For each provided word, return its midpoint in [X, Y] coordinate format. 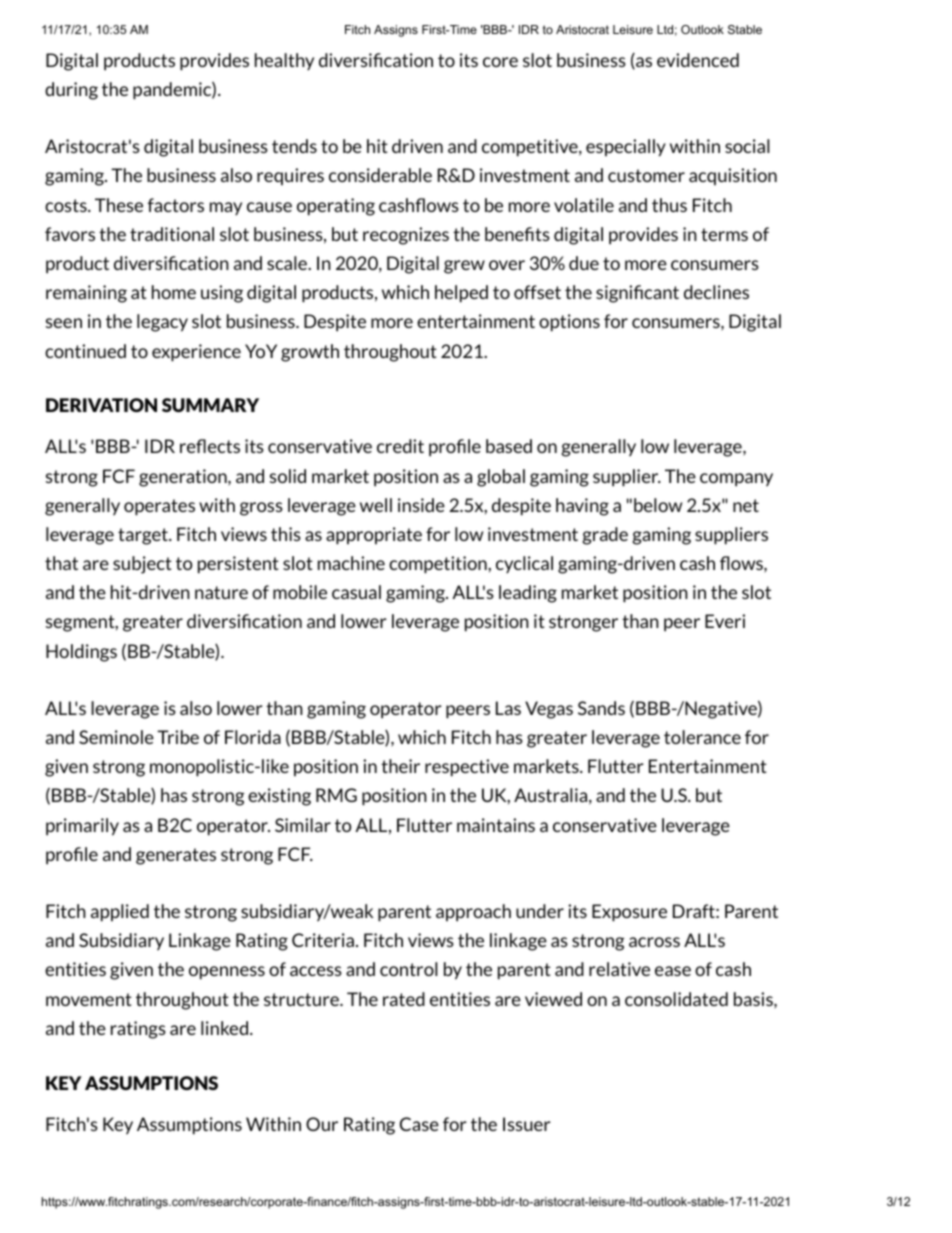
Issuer [527, 1124]
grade [605, 536]
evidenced [698, 60]
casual [356, 592]
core [500, 62]
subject [142, 565]
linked [226, 1028]
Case [419, 1124]
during [71, 91]
